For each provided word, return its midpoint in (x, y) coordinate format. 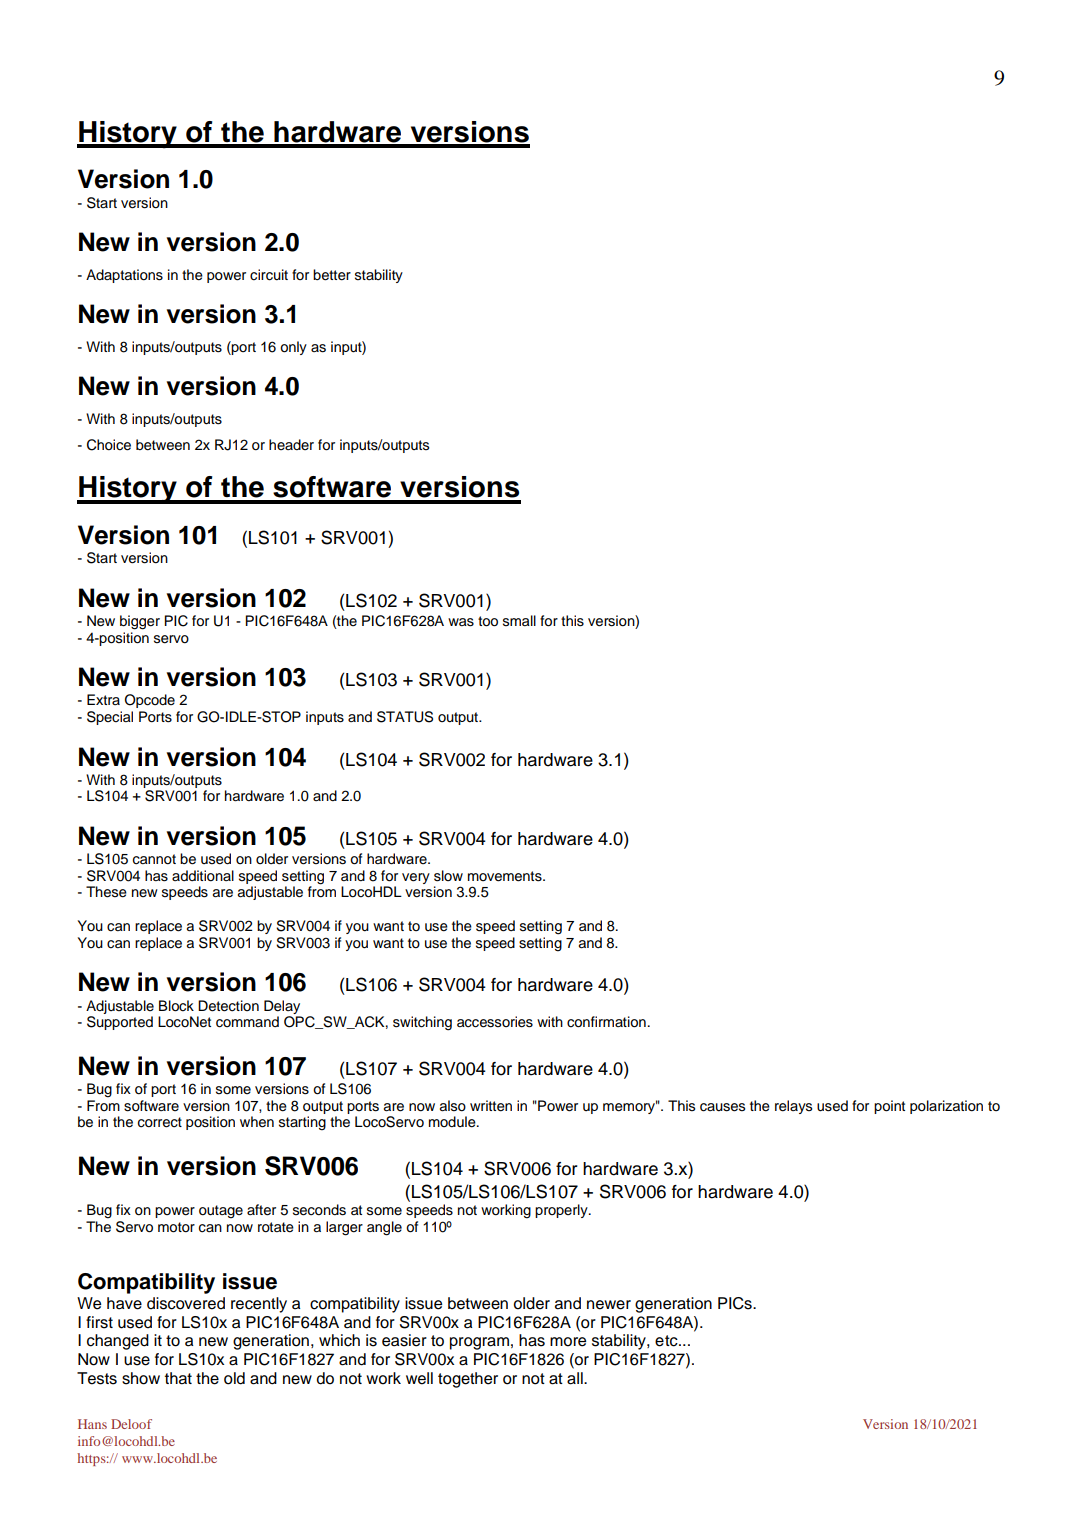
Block (176, 1006)
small (519, 621)
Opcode (150, 701)
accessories (495, 1022)
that (178, 1378)
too (488, 621)
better (332, 275)
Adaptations (124, 276)
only (293, 348)
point (889, 1107)
